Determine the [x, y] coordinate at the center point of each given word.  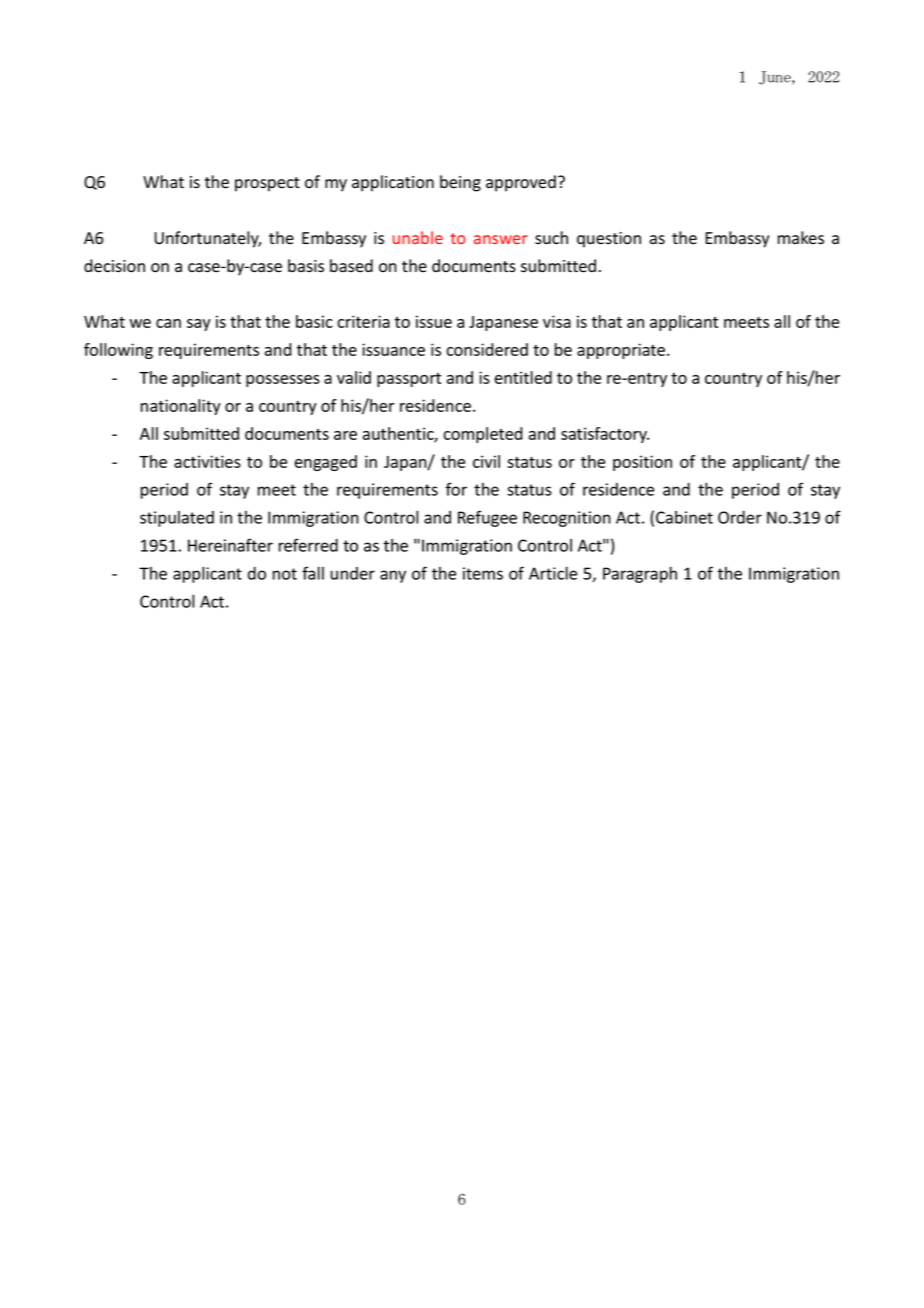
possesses [283, 381]
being [460, 183]
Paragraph [640, 575]
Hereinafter [230, 545]
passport [409, 380]
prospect [267, 184]
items [483, 573]
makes [801, 238]
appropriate [621, 351]
